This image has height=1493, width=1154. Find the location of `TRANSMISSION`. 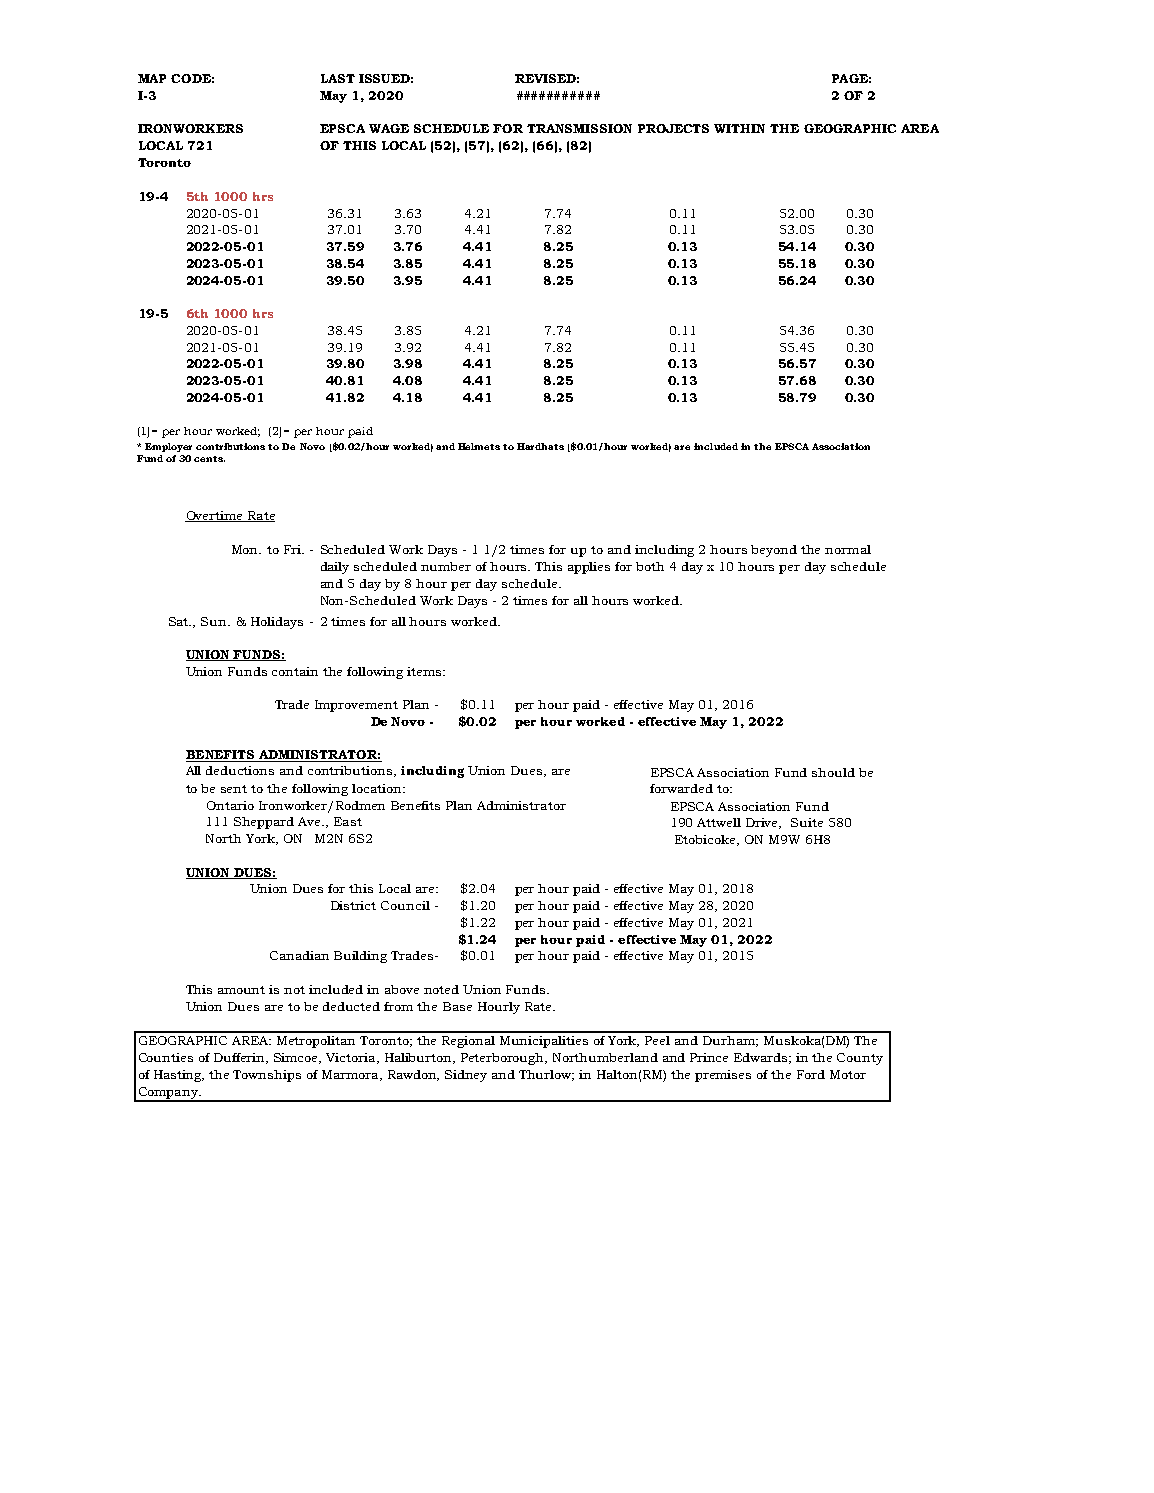

TRANSMISSION is located at coordinates (579, 128).
